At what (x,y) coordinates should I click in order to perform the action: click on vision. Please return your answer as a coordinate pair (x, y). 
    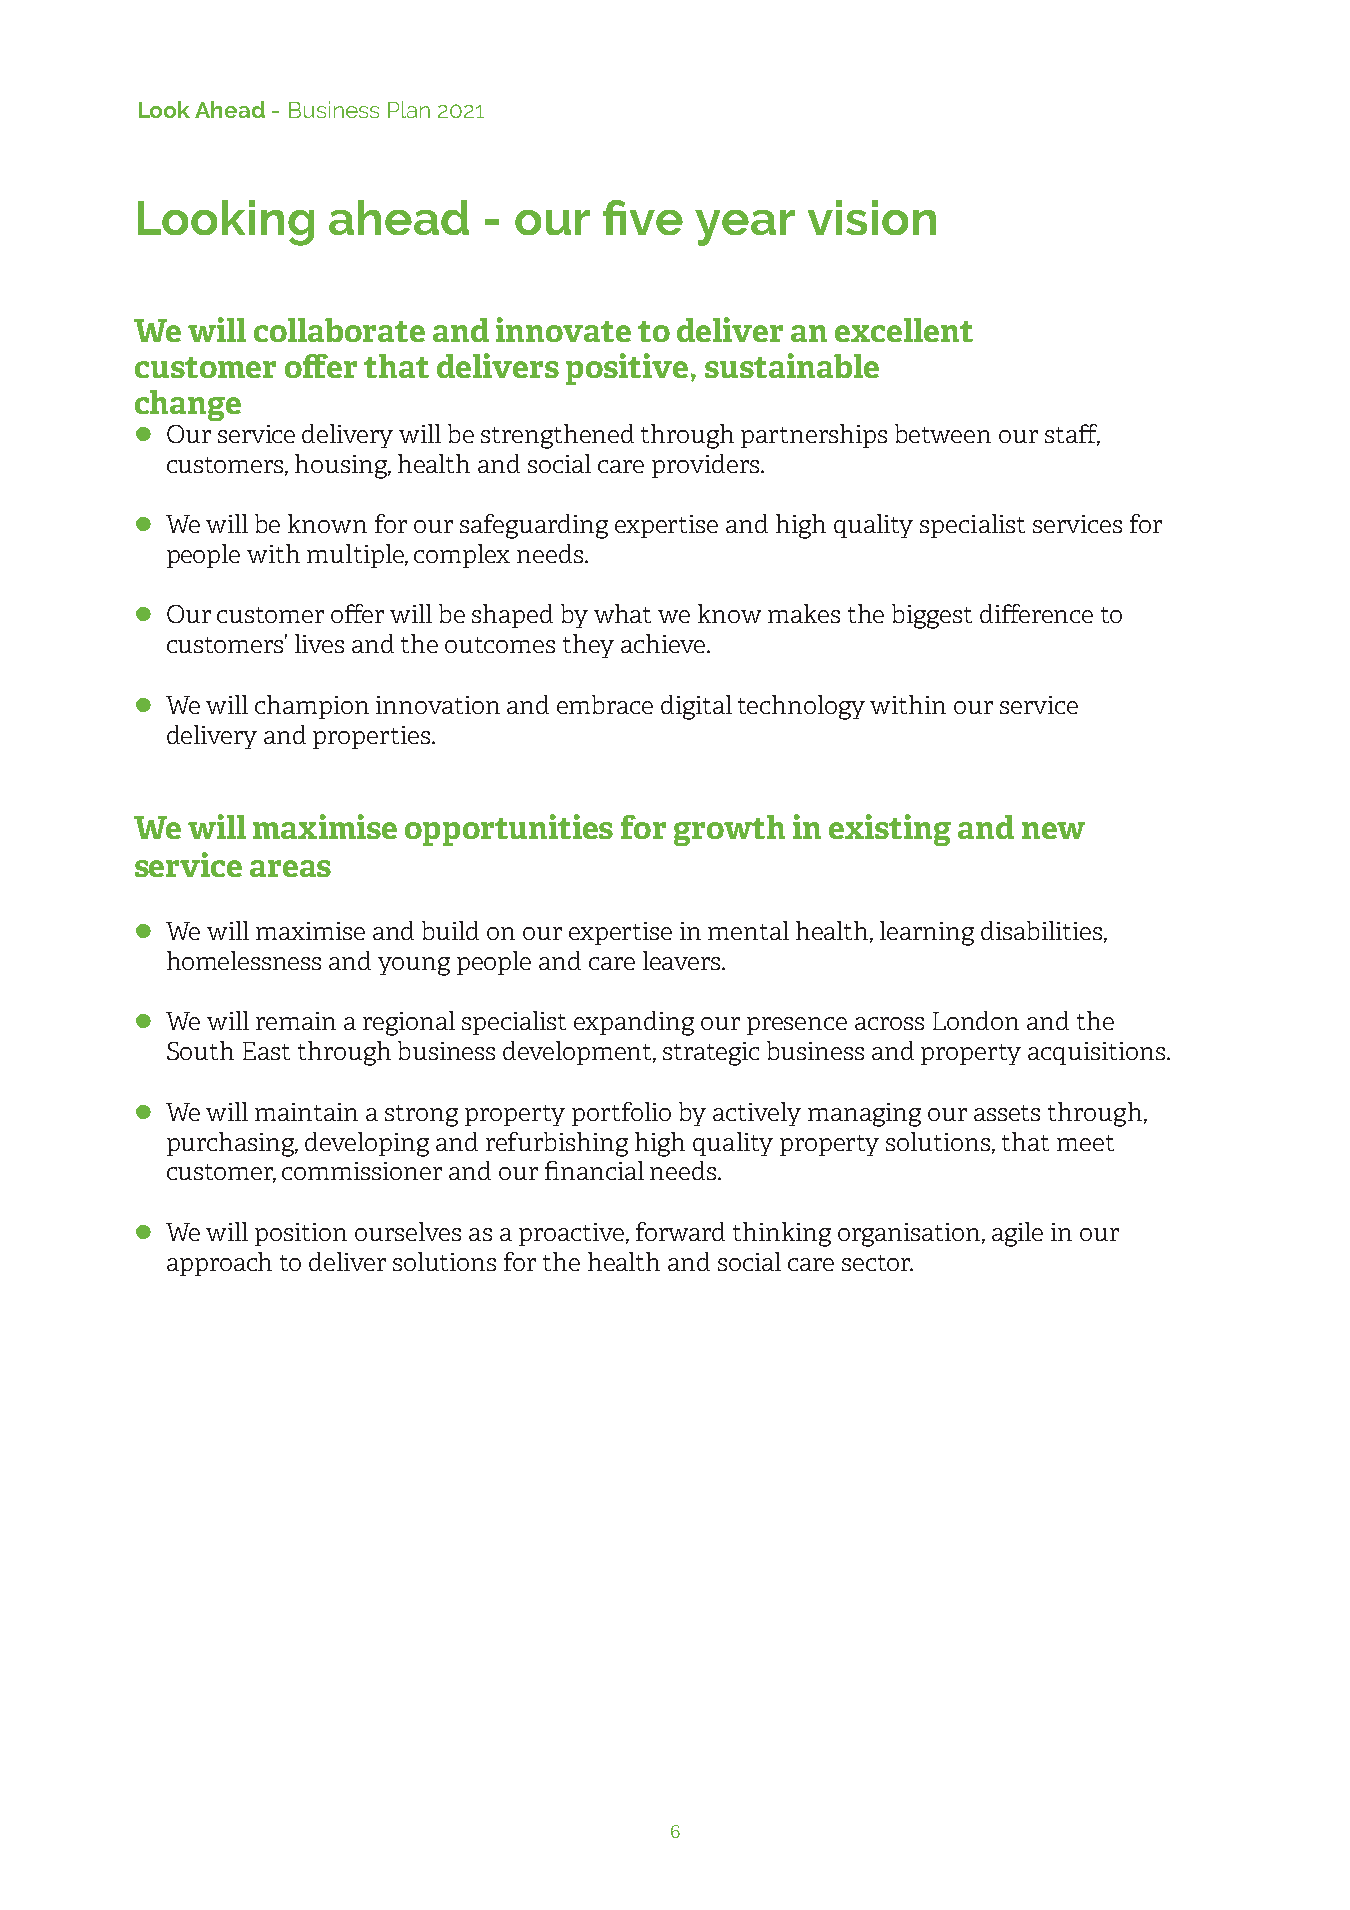
    Looking at the image, I should click on (872, 217).
